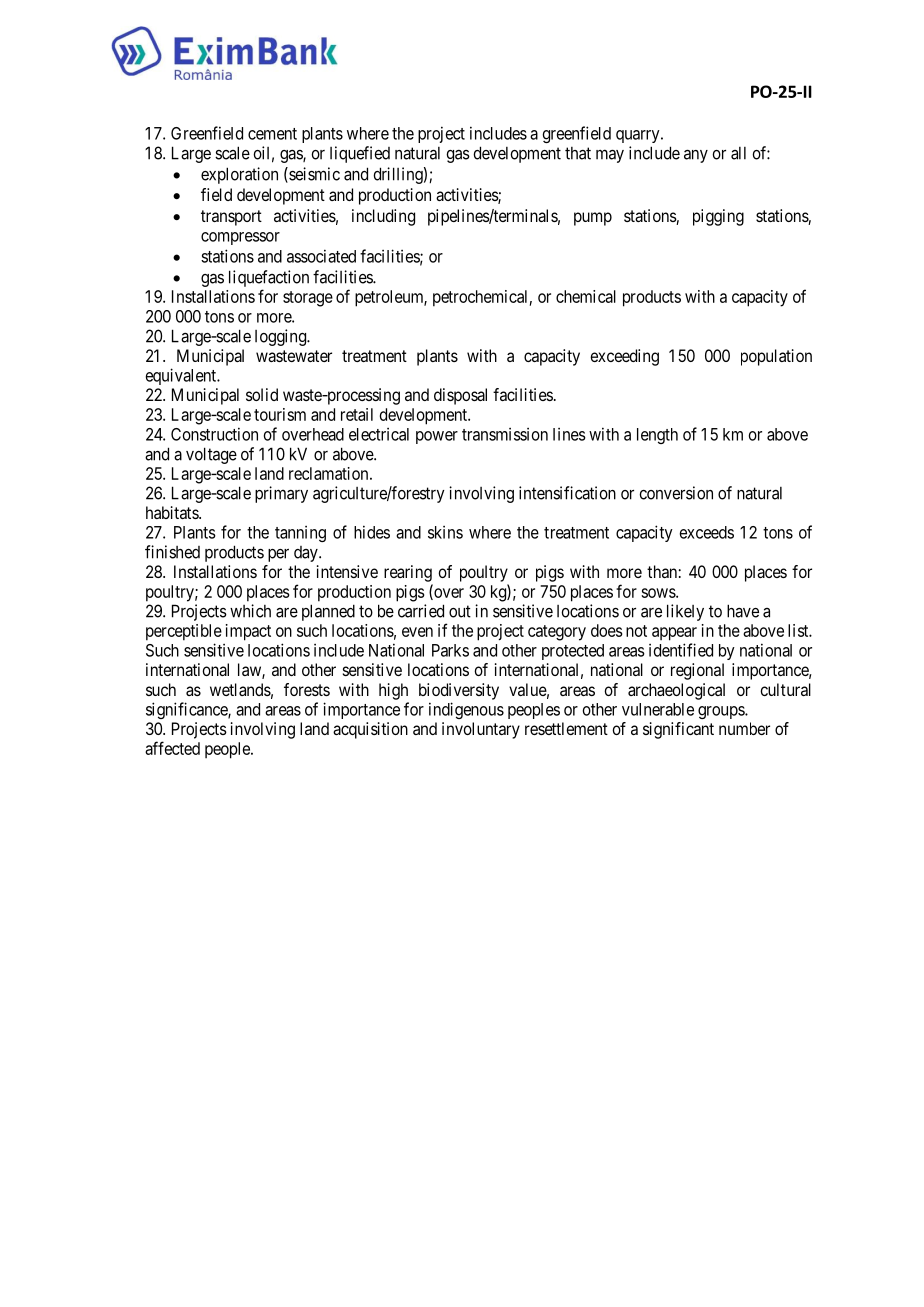 The height and width of the image is (1307, 924). I want to click on population, so click(776, 357).
